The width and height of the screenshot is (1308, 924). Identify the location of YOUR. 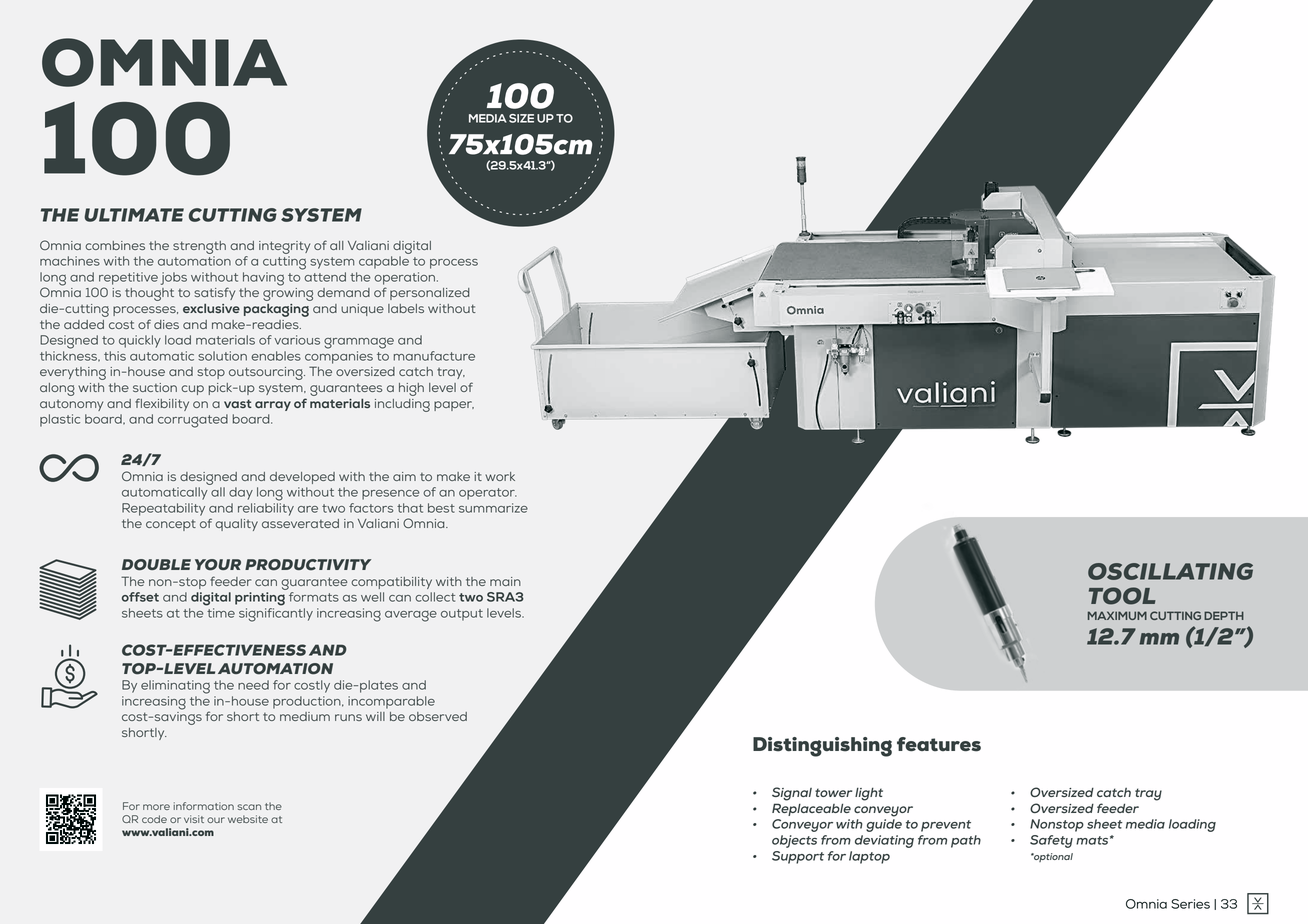
(218, 565).
